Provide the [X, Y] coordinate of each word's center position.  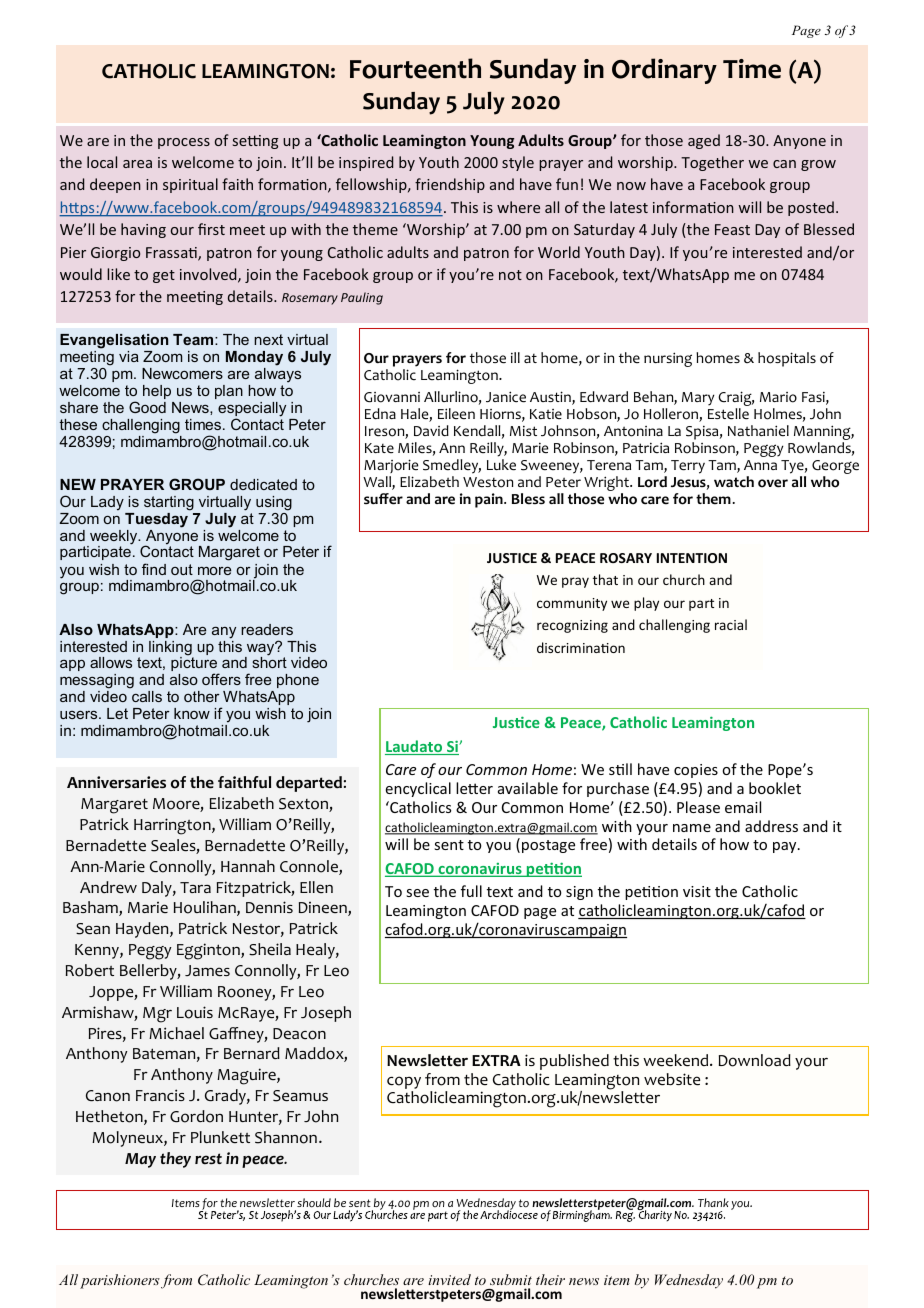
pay [786, 847]
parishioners [120, 1281]
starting [169, 503]
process [184, 143]
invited [449, 1279]
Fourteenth [415, 68]
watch [734, 482]
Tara [195, 887]
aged [704, 141]
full [471, 891]
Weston [488, 482]
